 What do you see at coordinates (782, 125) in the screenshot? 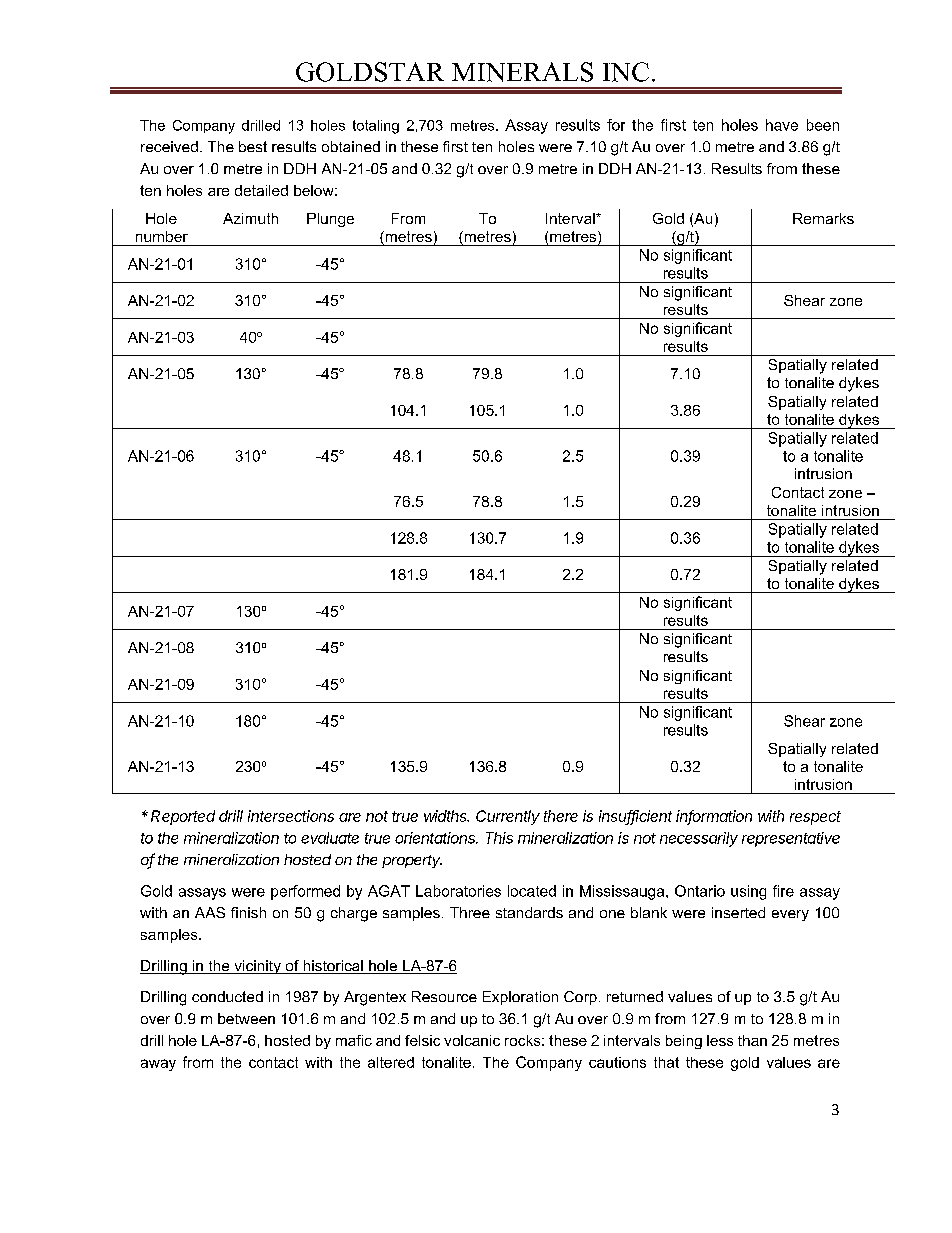
I see `have` at bounding box center [782, 125].
